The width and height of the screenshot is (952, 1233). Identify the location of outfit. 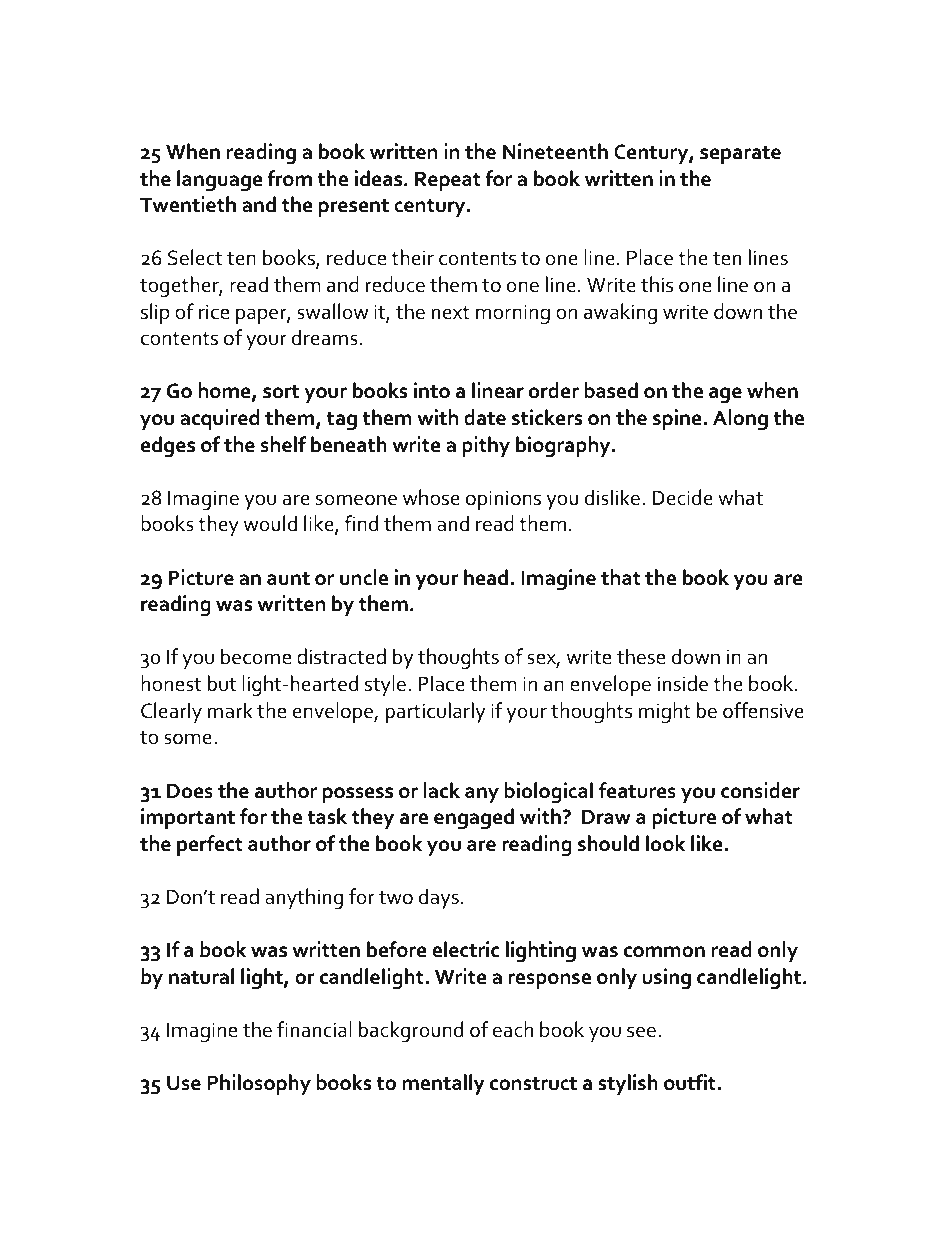
(691, 1082).
